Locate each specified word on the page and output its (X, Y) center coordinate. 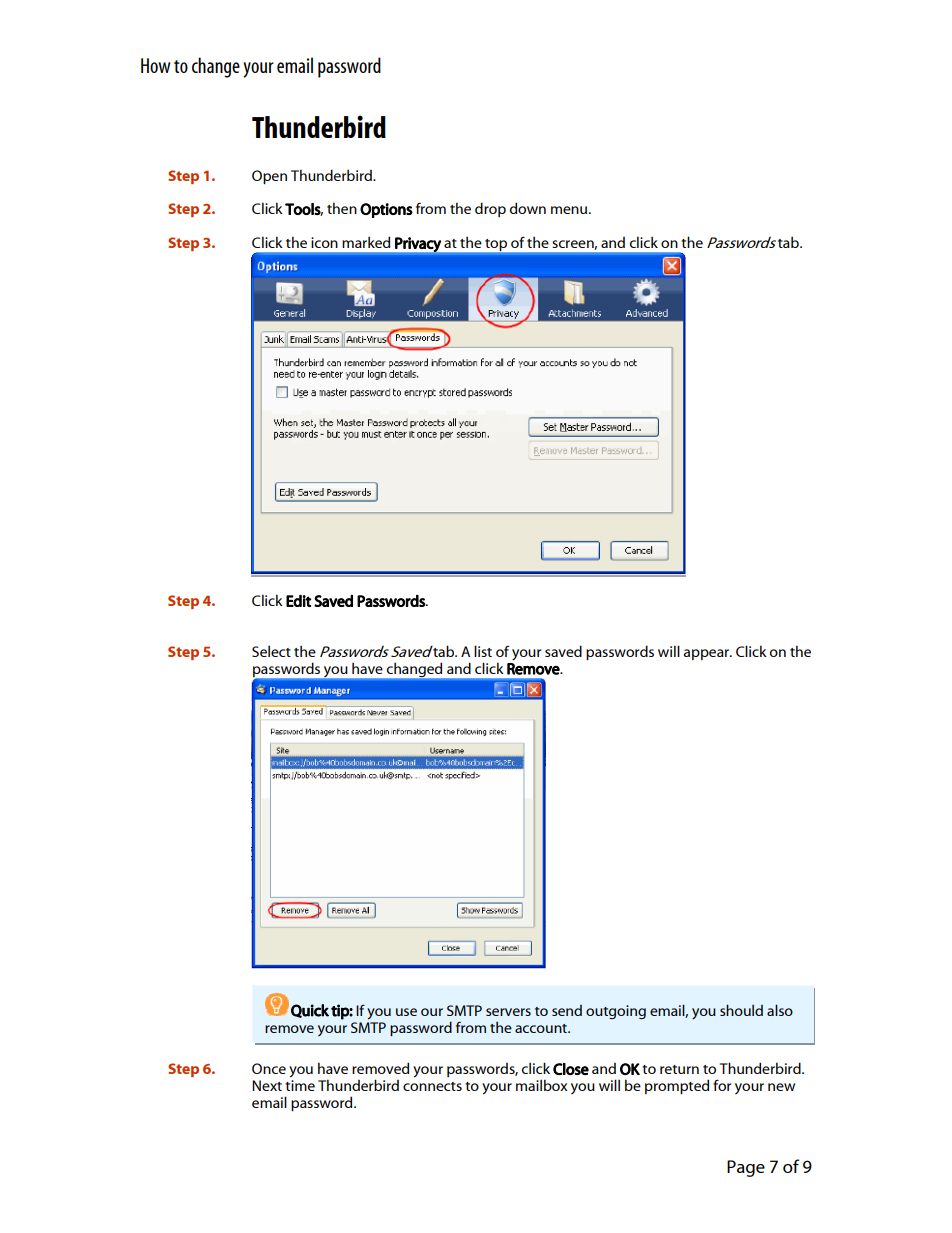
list (483, 651)
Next (267, 1085)
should (741, 1010)
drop (490, 209)
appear (708, 654)
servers (508, 1012)
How (155, 65)
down (528, 208)
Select (271, 651)
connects (432, 1086)
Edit (299, 601)
